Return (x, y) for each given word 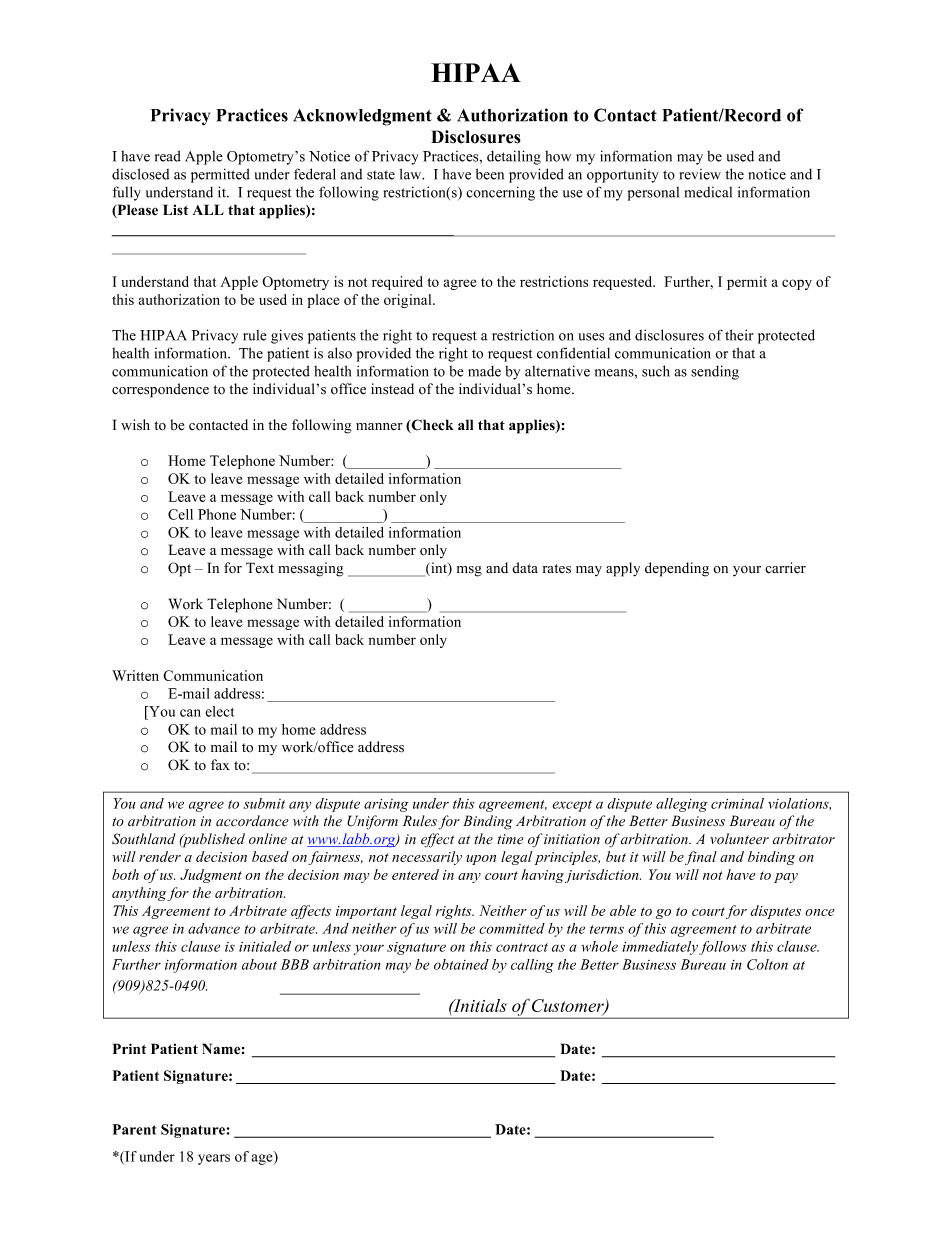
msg (469, 571)
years (214, 1159)
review (700, 174)
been (490, 174)
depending (677, 569)
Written (135, 675)
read (168, 156)
